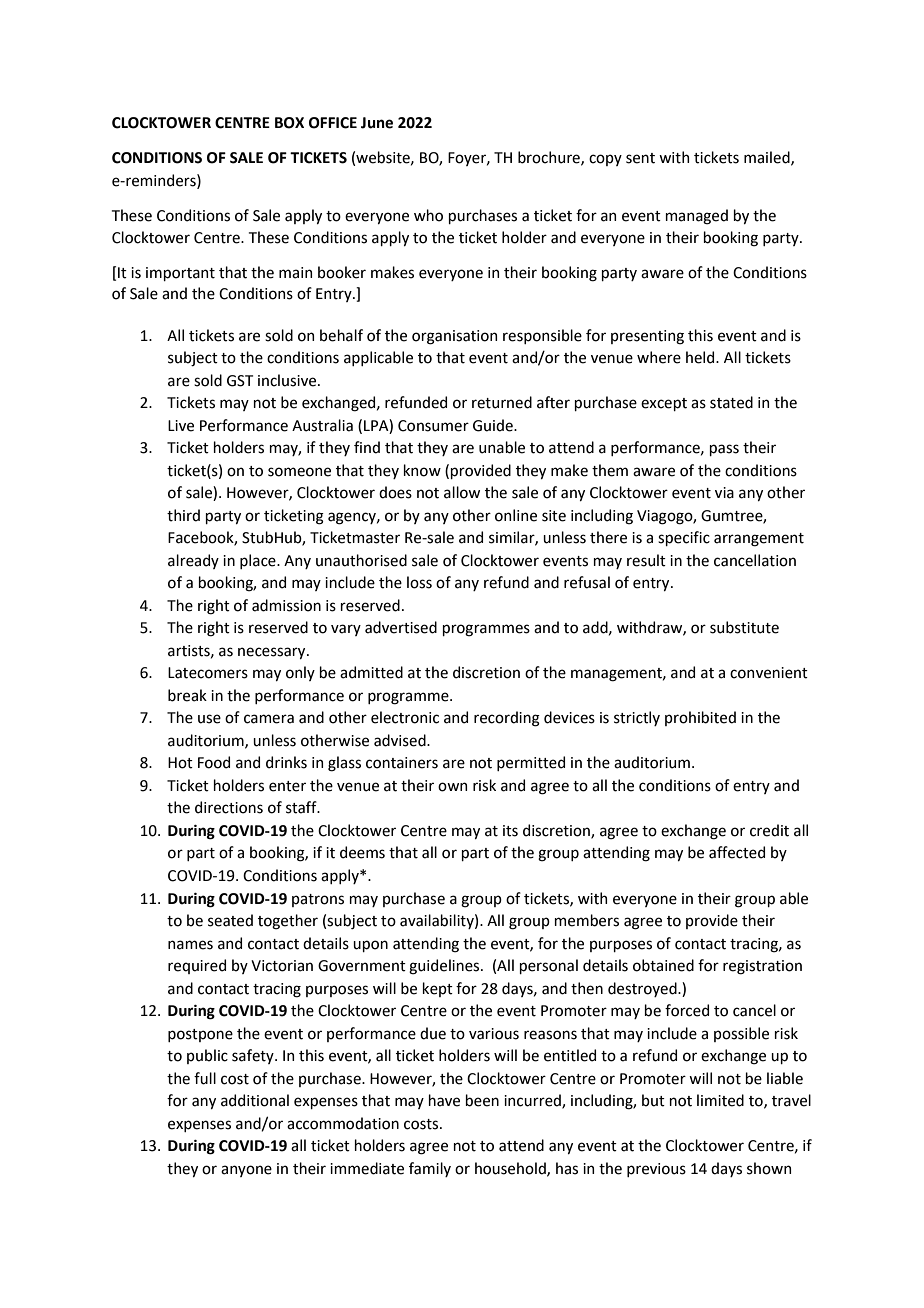 This document has width=924, height=1308. What do you see at coordinates (240, 381) in the document?
I see `GST` at bounding box center [240, 381].
